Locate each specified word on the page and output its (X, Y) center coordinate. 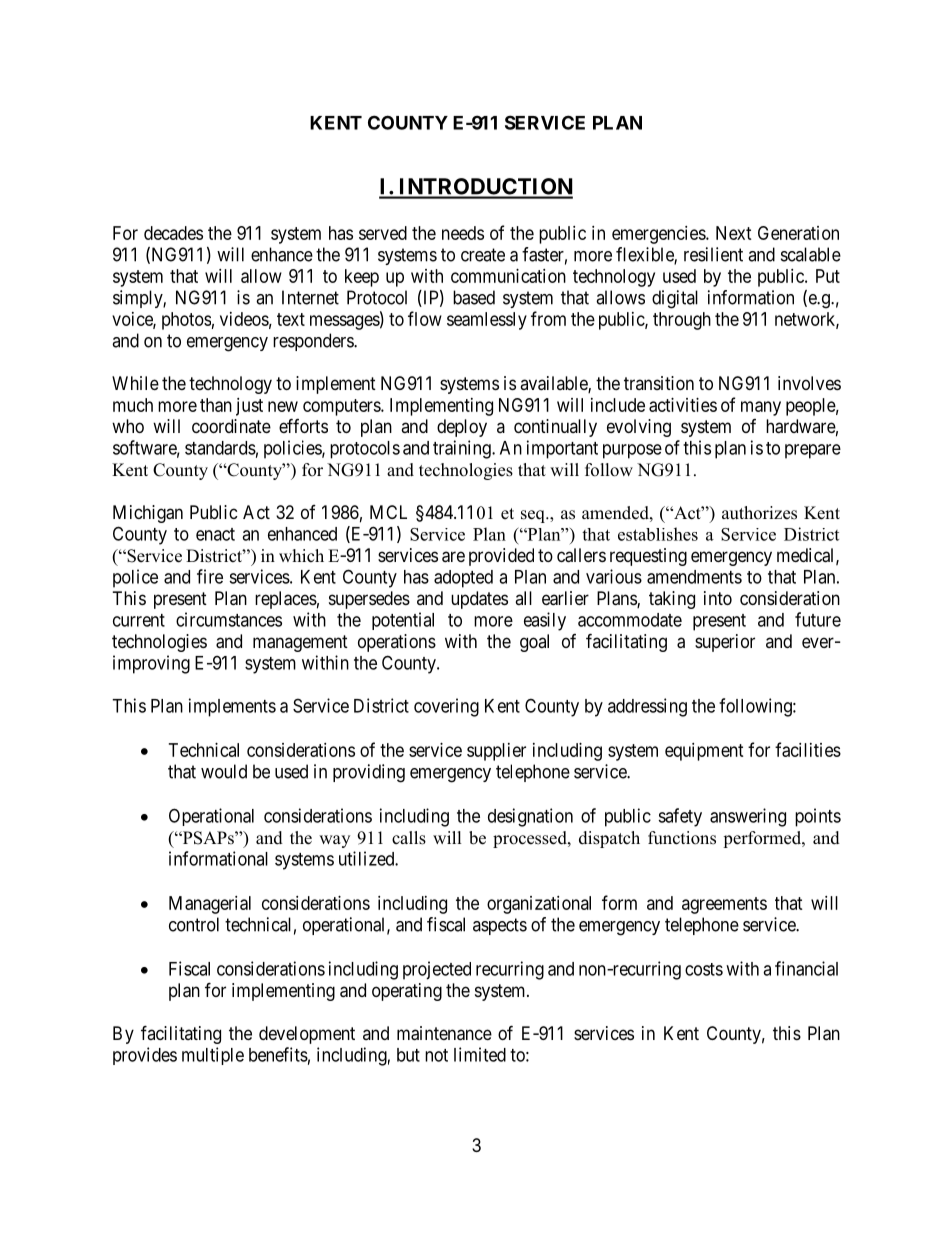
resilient (713, 254)
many (761, 408)
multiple (213, 1056)
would (224, 771)
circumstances (229, 619)
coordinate (231, 426)
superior (725, 643)
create (483, 255)
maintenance (444, 1033)
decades (173, 233)
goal (534, 643)
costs (704, 969)
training (463, 449)
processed (531, 839)
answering (748, 817)
